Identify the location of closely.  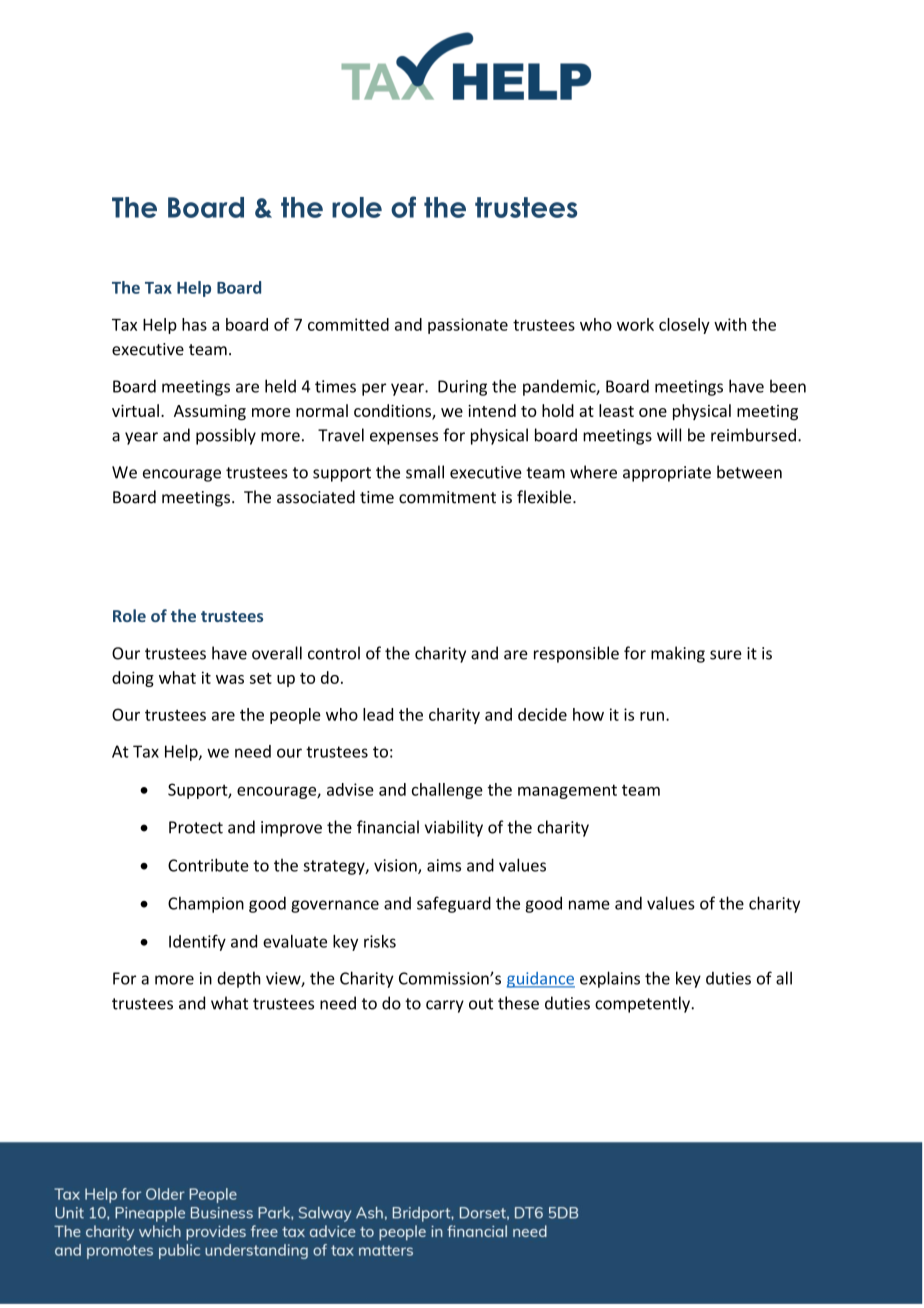
(684, 326).
